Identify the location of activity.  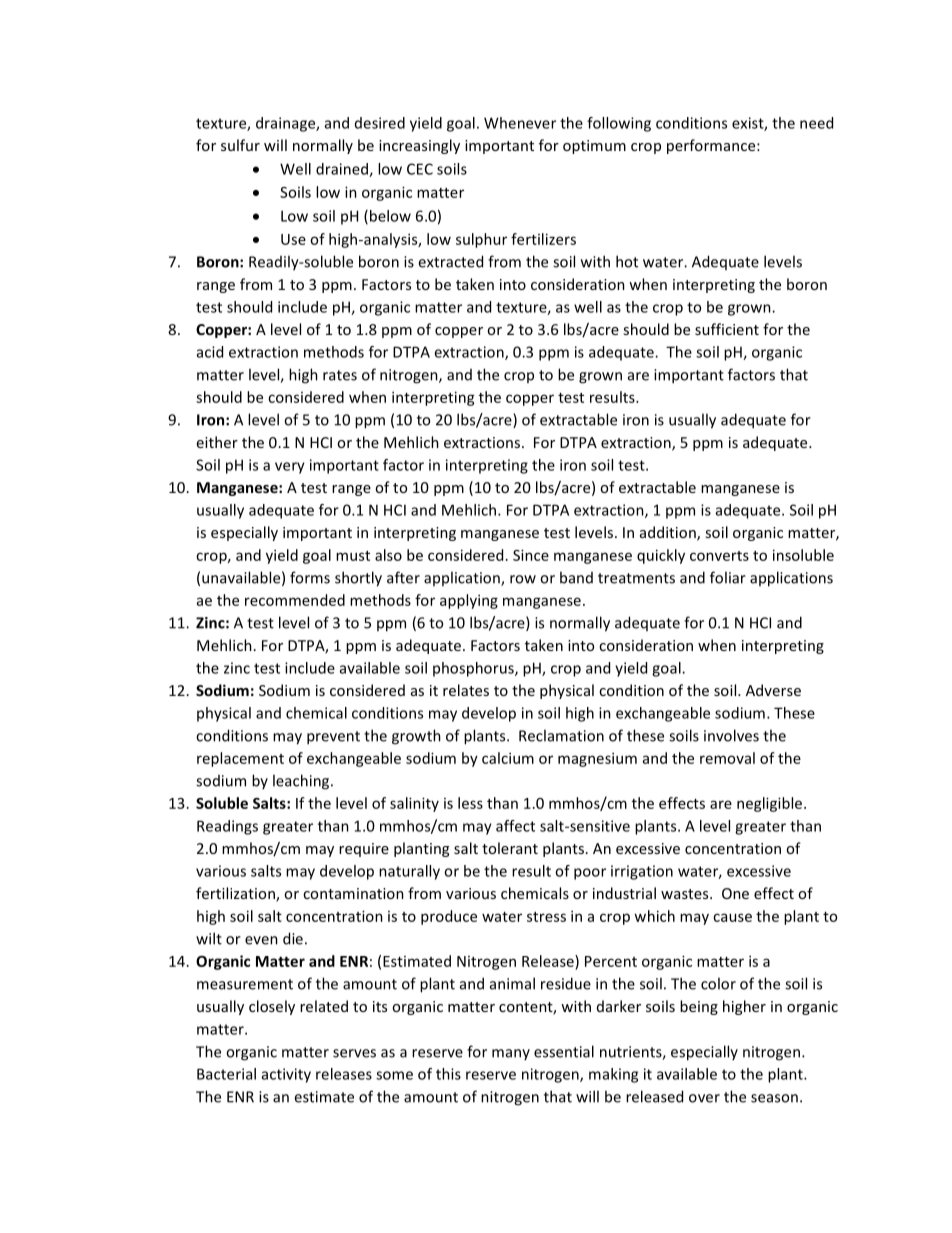
(286, 1075).
